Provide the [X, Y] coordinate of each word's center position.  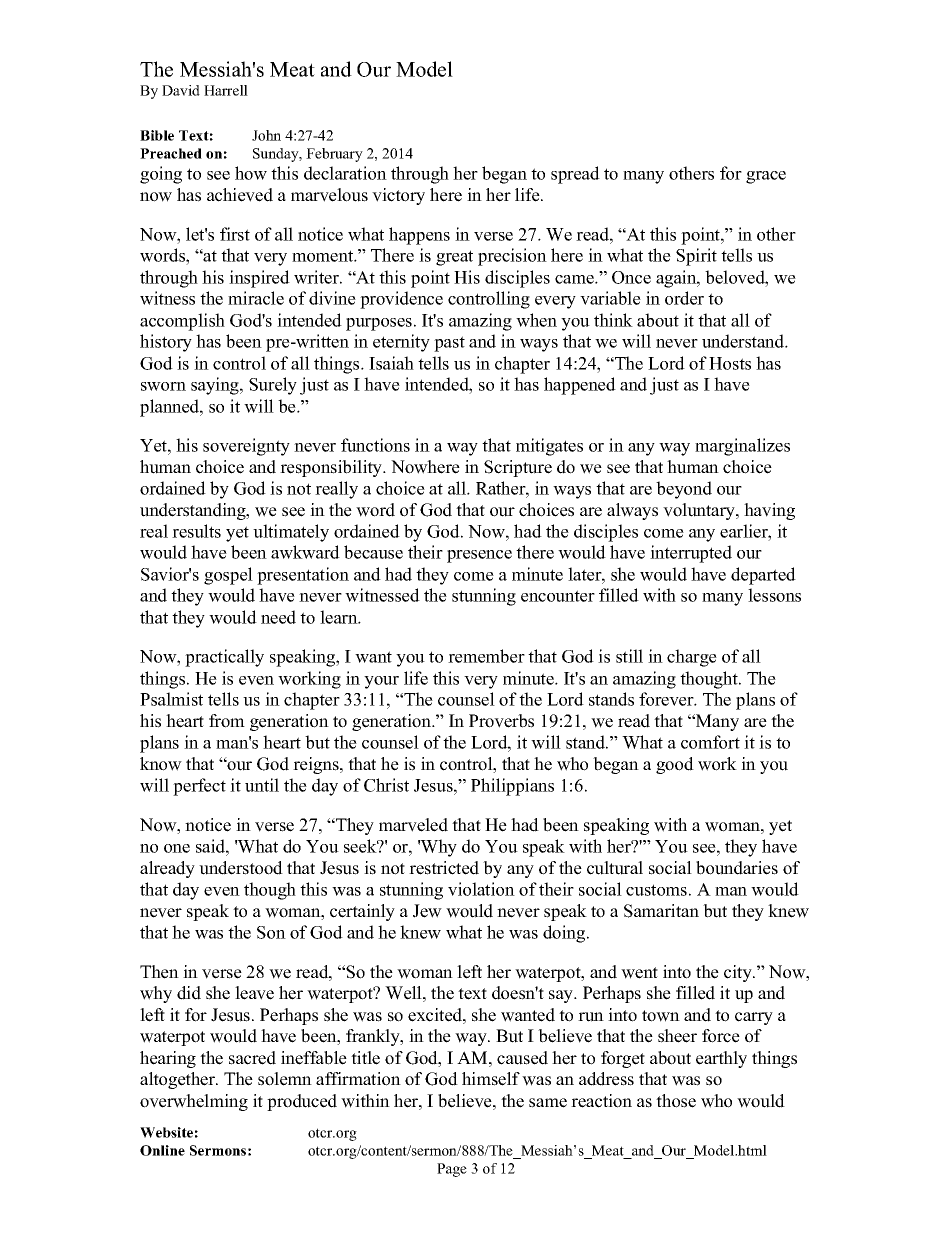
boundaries [737, 868]
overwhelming [194, 1102]
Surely [273, 386]
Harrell [226, 90]
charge [692, 658]
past [449, 344]
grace [766, 177]
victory [398, 196]
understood [241, 868]
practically [224, 658]
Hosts [730, 363]
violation [481, 889]
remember [486, 656]
